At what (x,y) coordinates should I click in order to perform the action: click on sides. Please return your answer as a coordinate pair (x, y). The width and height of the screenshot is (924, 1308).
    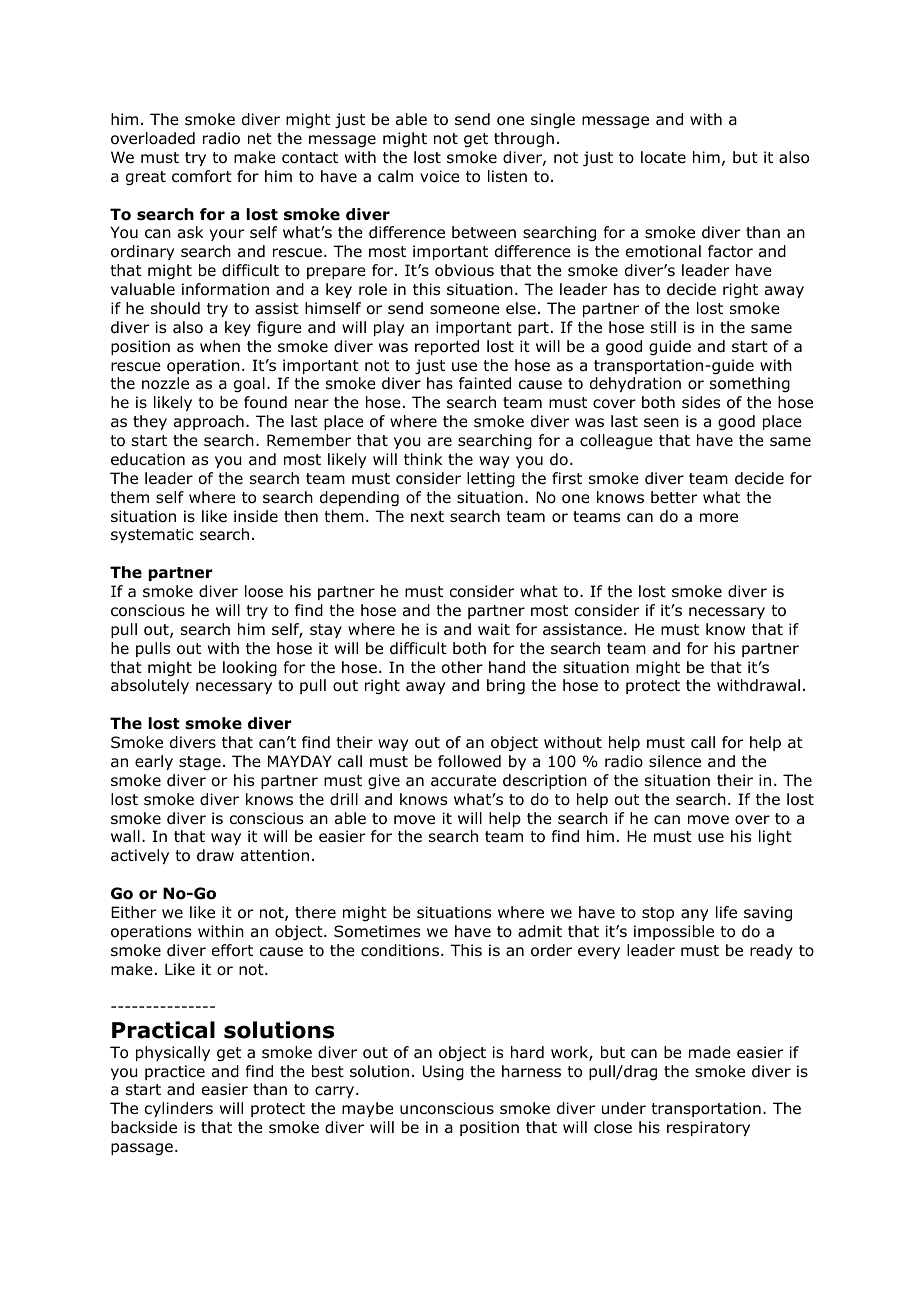
    Looking at the image, I should click on (701, 402).
